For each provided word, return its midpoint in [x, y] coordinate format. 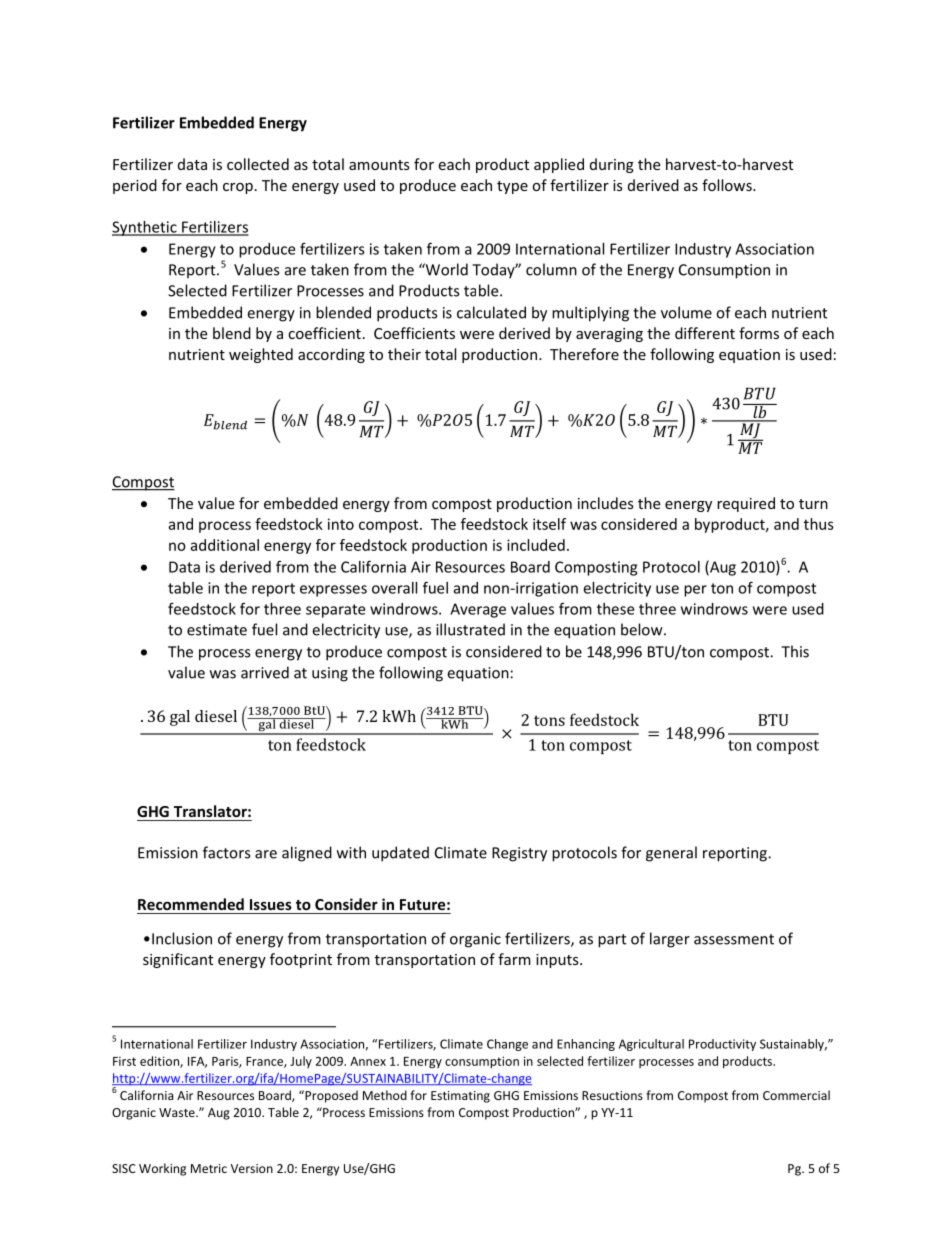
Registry [519, 854]
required [746, 504]
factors [226, 852]
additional [224, 545]
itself [549, 524]
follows [728, 185]
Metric [209, 1168]
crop [238, 188]
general [671, 854]
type [512, 187]
